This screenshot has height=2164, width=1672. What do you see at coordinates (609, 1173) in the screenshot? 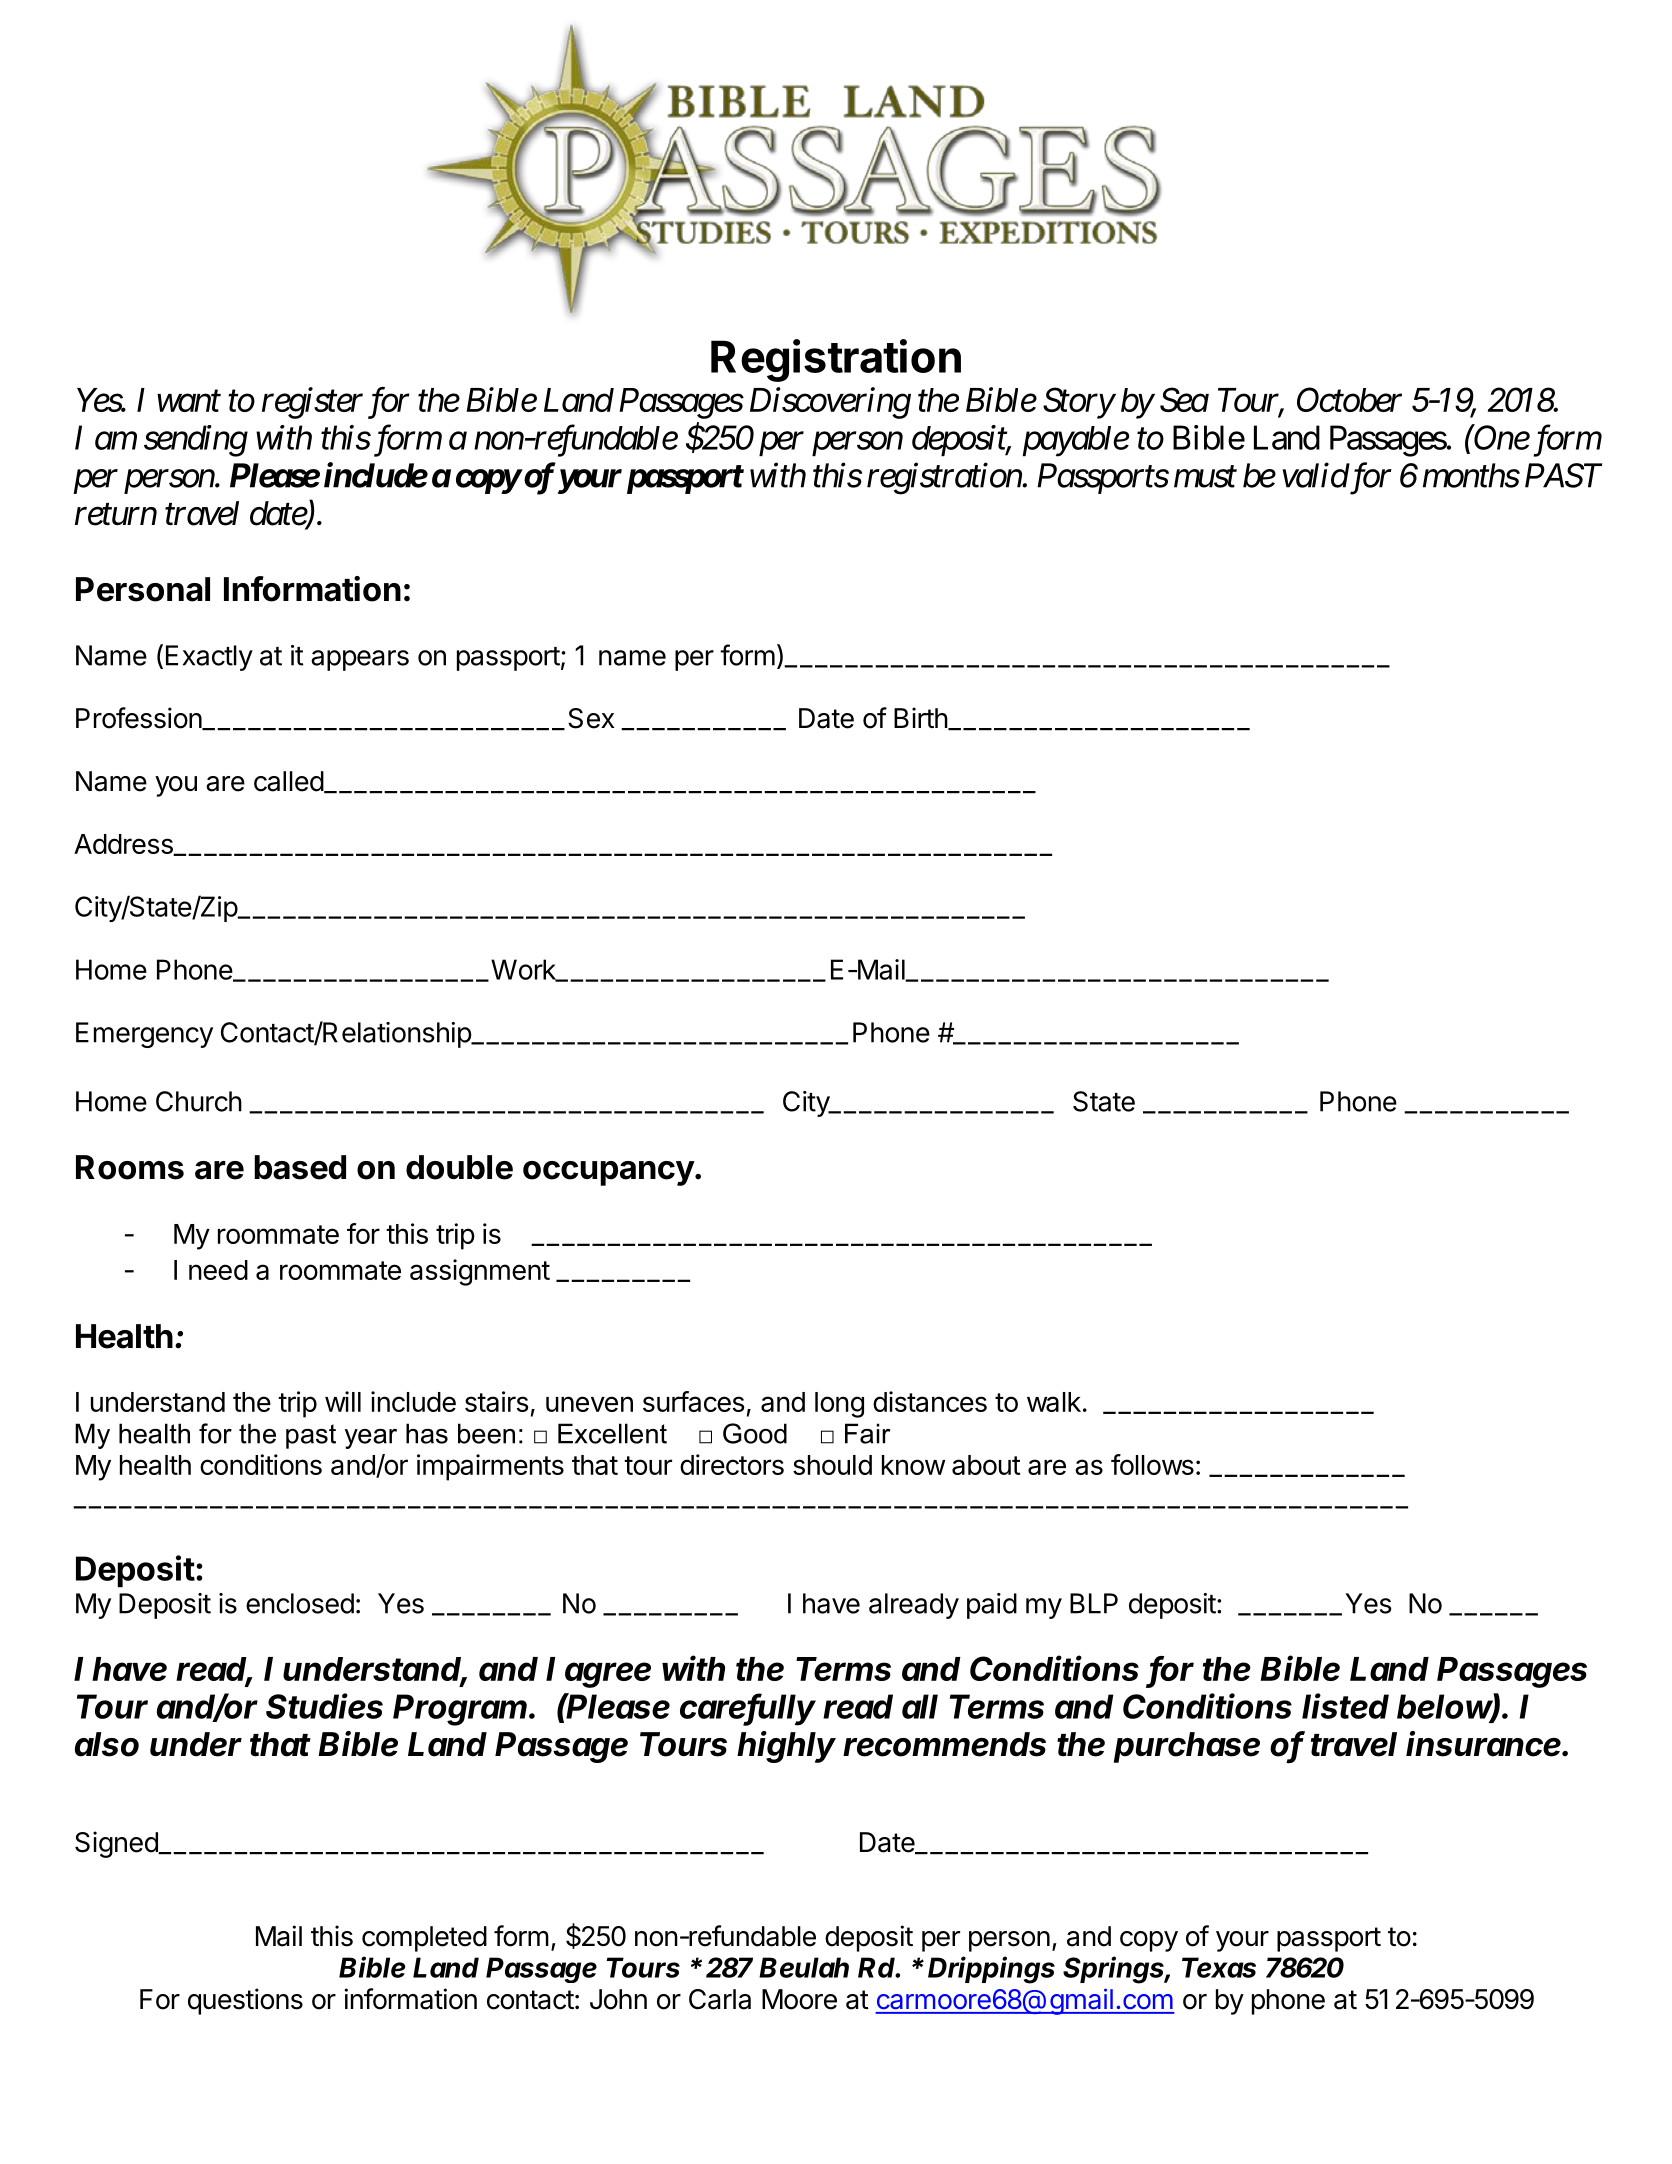
I see `occupancy` at bounding box center [609, 1173].
